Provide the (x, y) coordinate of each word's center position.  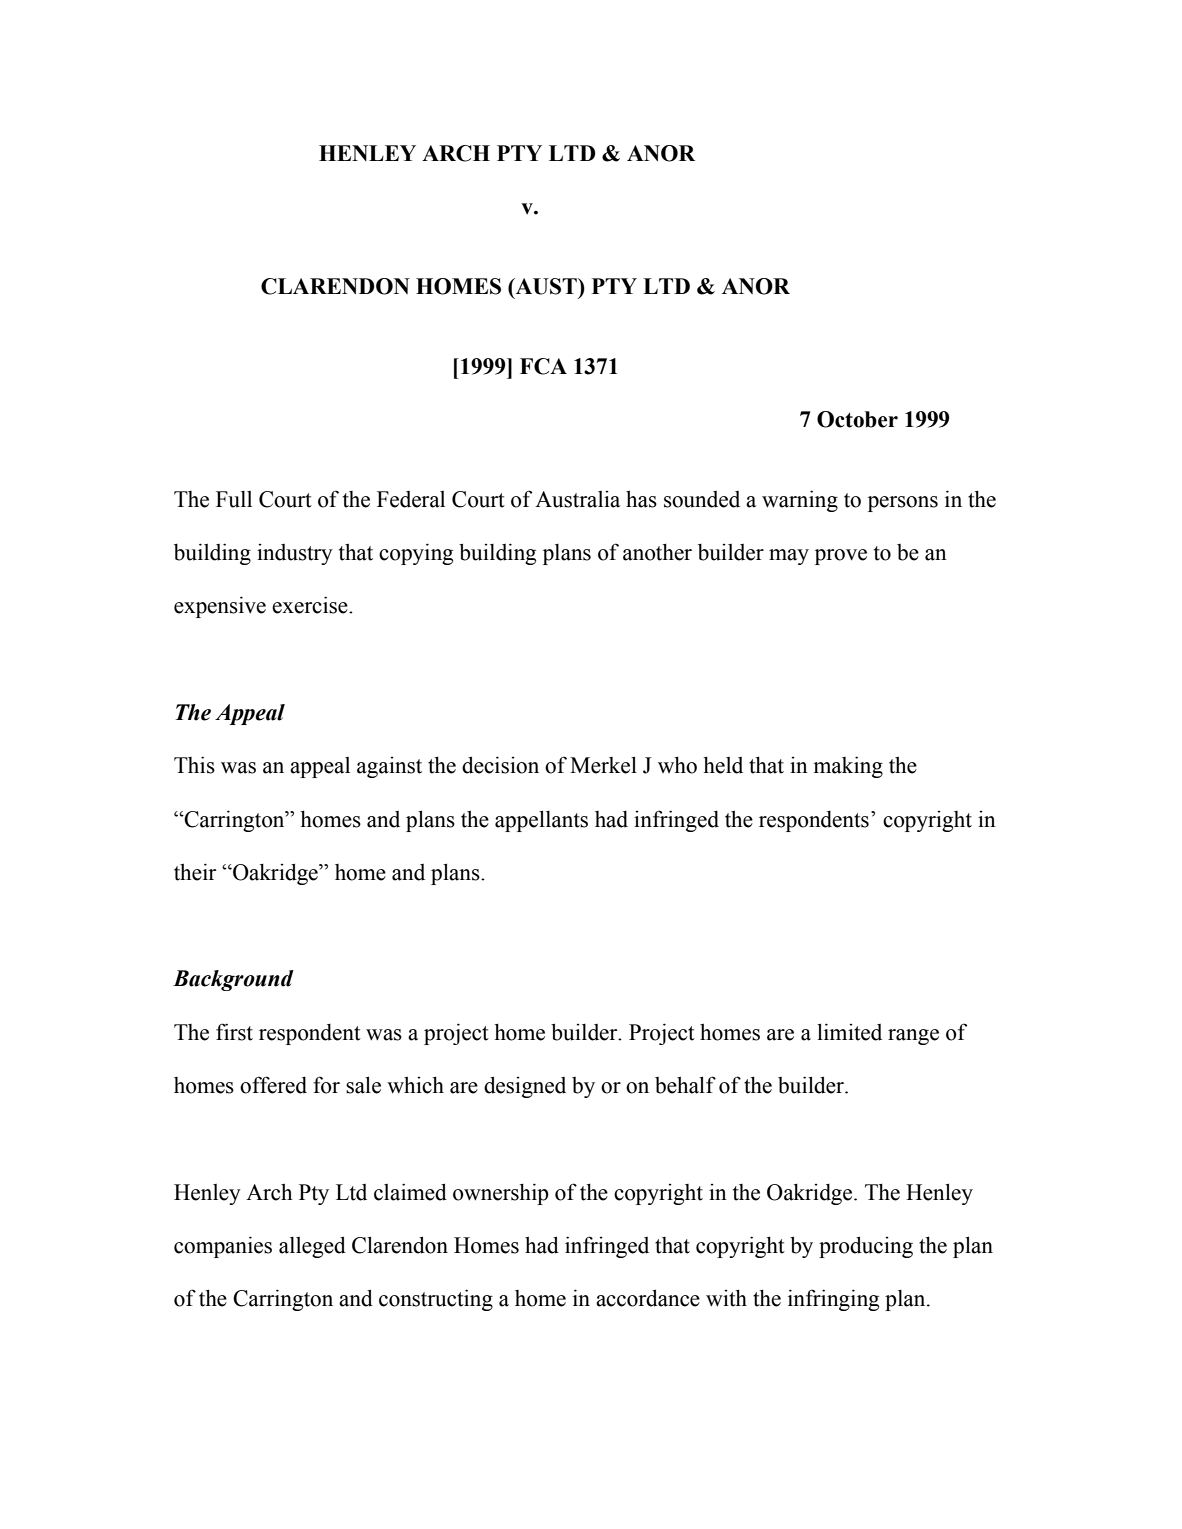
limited (849, 1032)
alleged (312, 1247)
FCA (543, 366)
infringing (833, 1300)
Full (234, 499)
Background (233, 980)
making (848, 767)
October (857, 419)
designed (525, 1087)
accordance (648, 1298)
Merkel (603, 765)
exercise (311, 605)
